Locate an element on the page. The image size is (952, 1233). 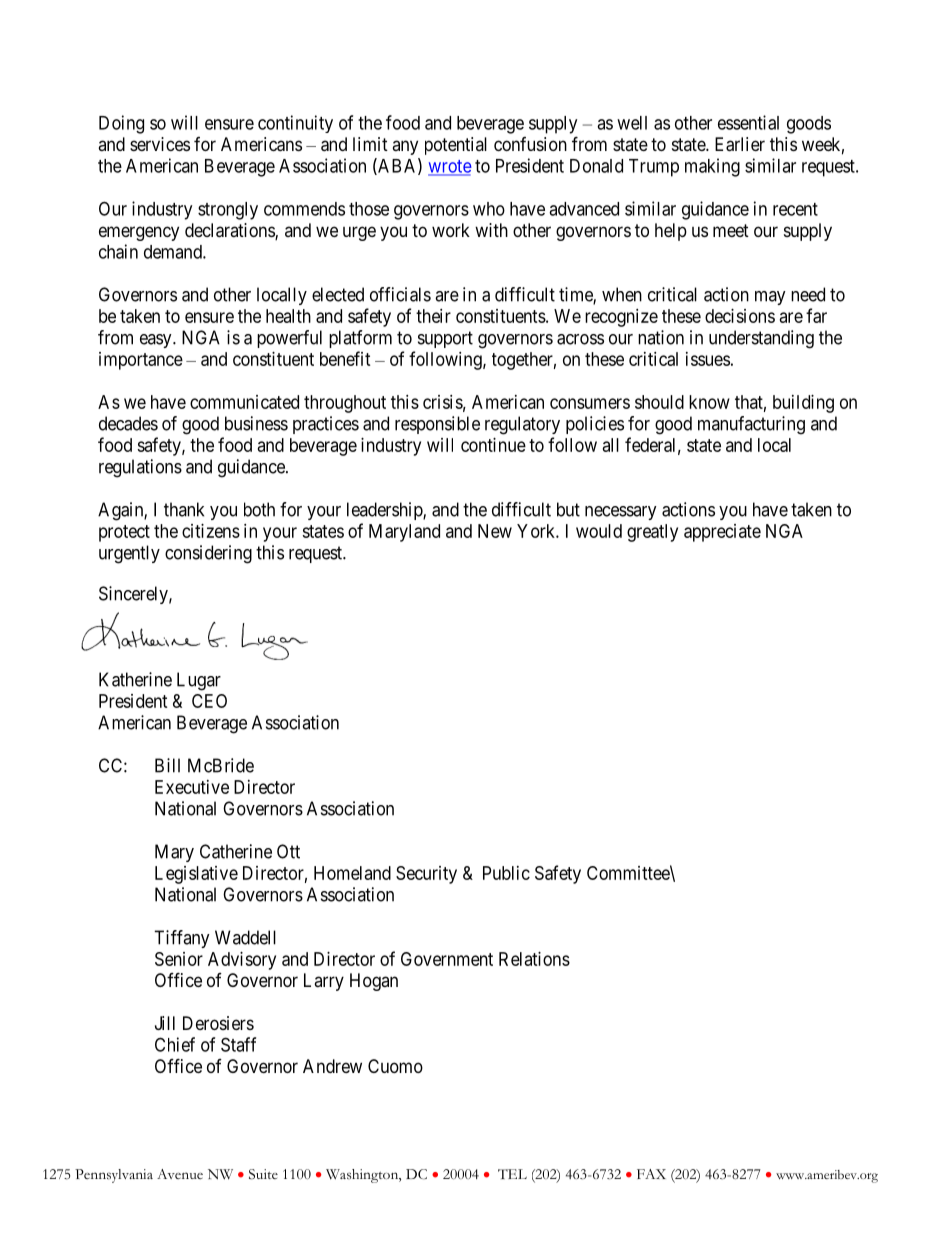
Earlier is located at coordinates (740, 144).
